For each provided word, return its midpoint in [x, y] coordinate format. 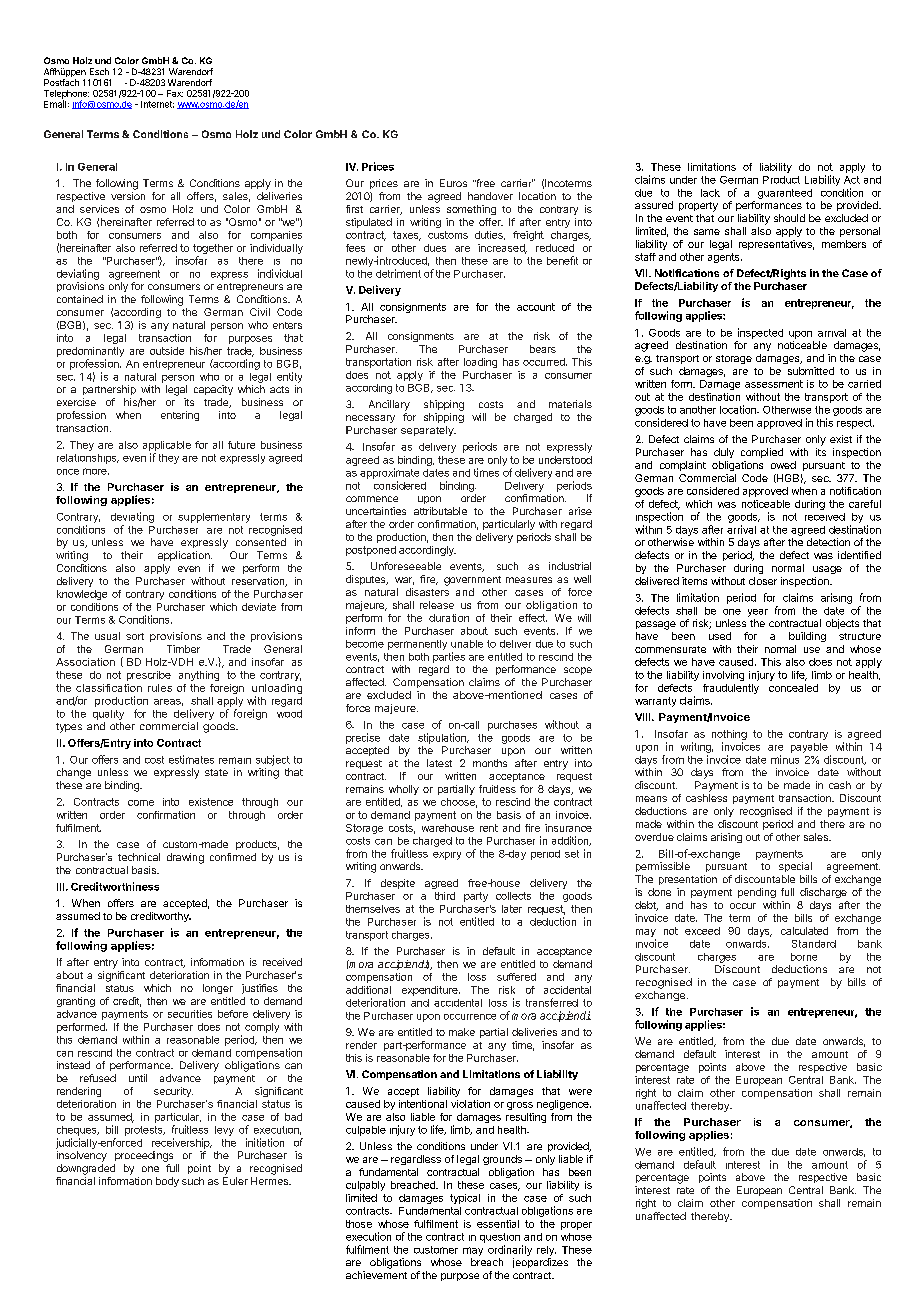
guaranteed [785, 194]
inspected [760, 333]
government [472, 581]
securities [190, 1014]
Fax [175, 93]
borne [804, 957]
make [462, 1032]
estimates [191, 759]
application [185, 556]
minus [785, 759]
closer [763, 581]
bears [543, 349]
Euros [453, 183]
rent [489, 828]
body [167, 1182]
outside [167, 351]
